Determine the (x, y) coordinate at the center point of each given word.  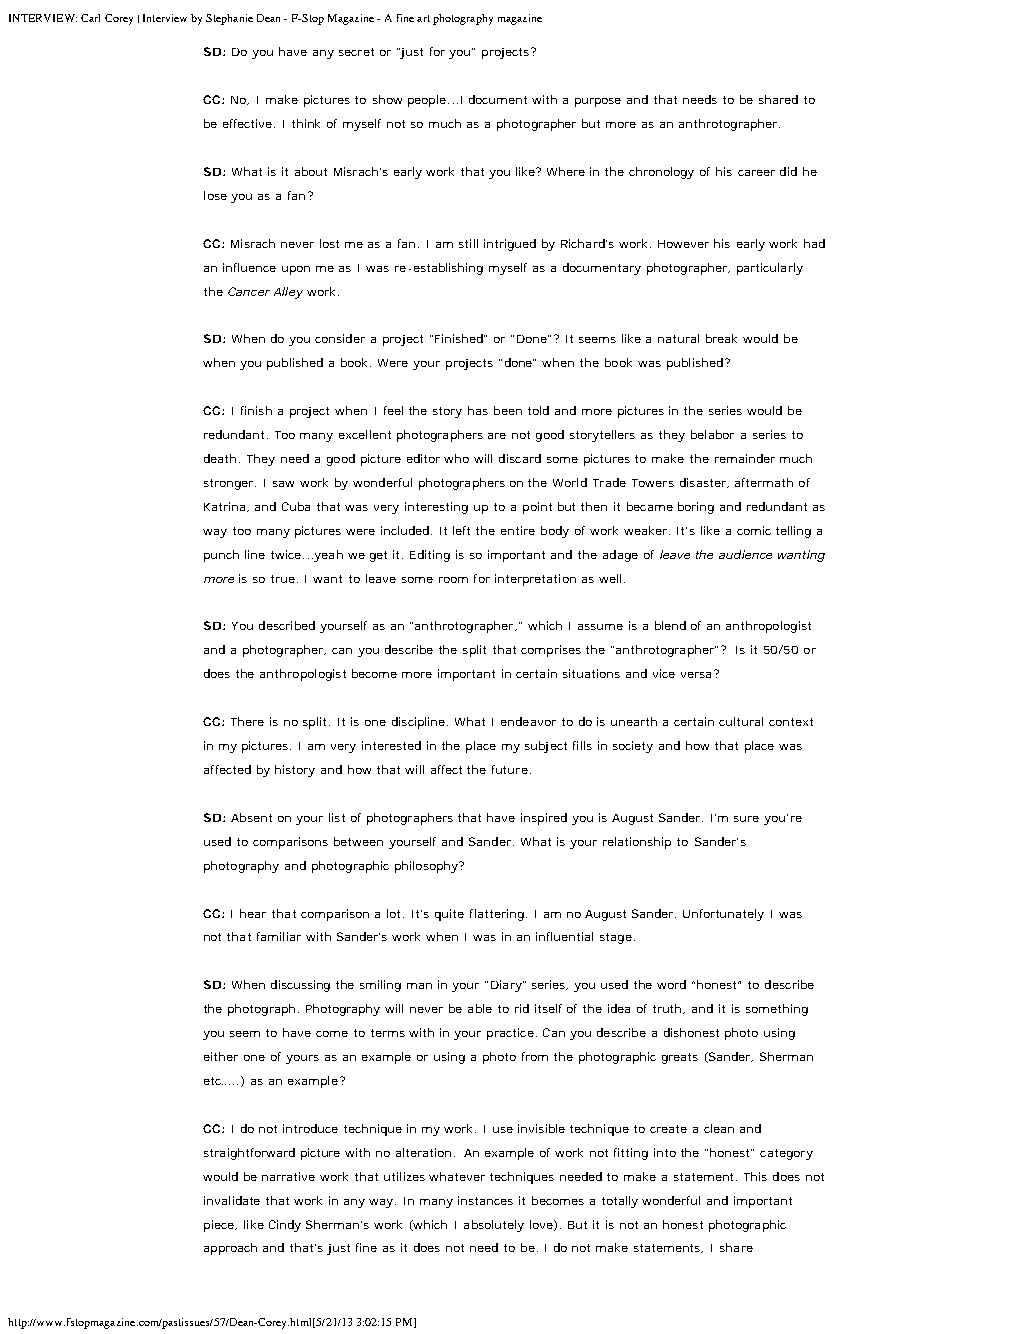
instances (485, 1200)
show (387, 99)
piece (220, 1226)
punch (221, 556)
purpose (598, 102)
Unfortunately (723, 915)
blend (670, 625)
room (453, 580)
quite (449, 915)
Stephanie (229, 19)
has (478, 410)
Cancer (249, 291)
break (721, 338)
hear (253, 913)
